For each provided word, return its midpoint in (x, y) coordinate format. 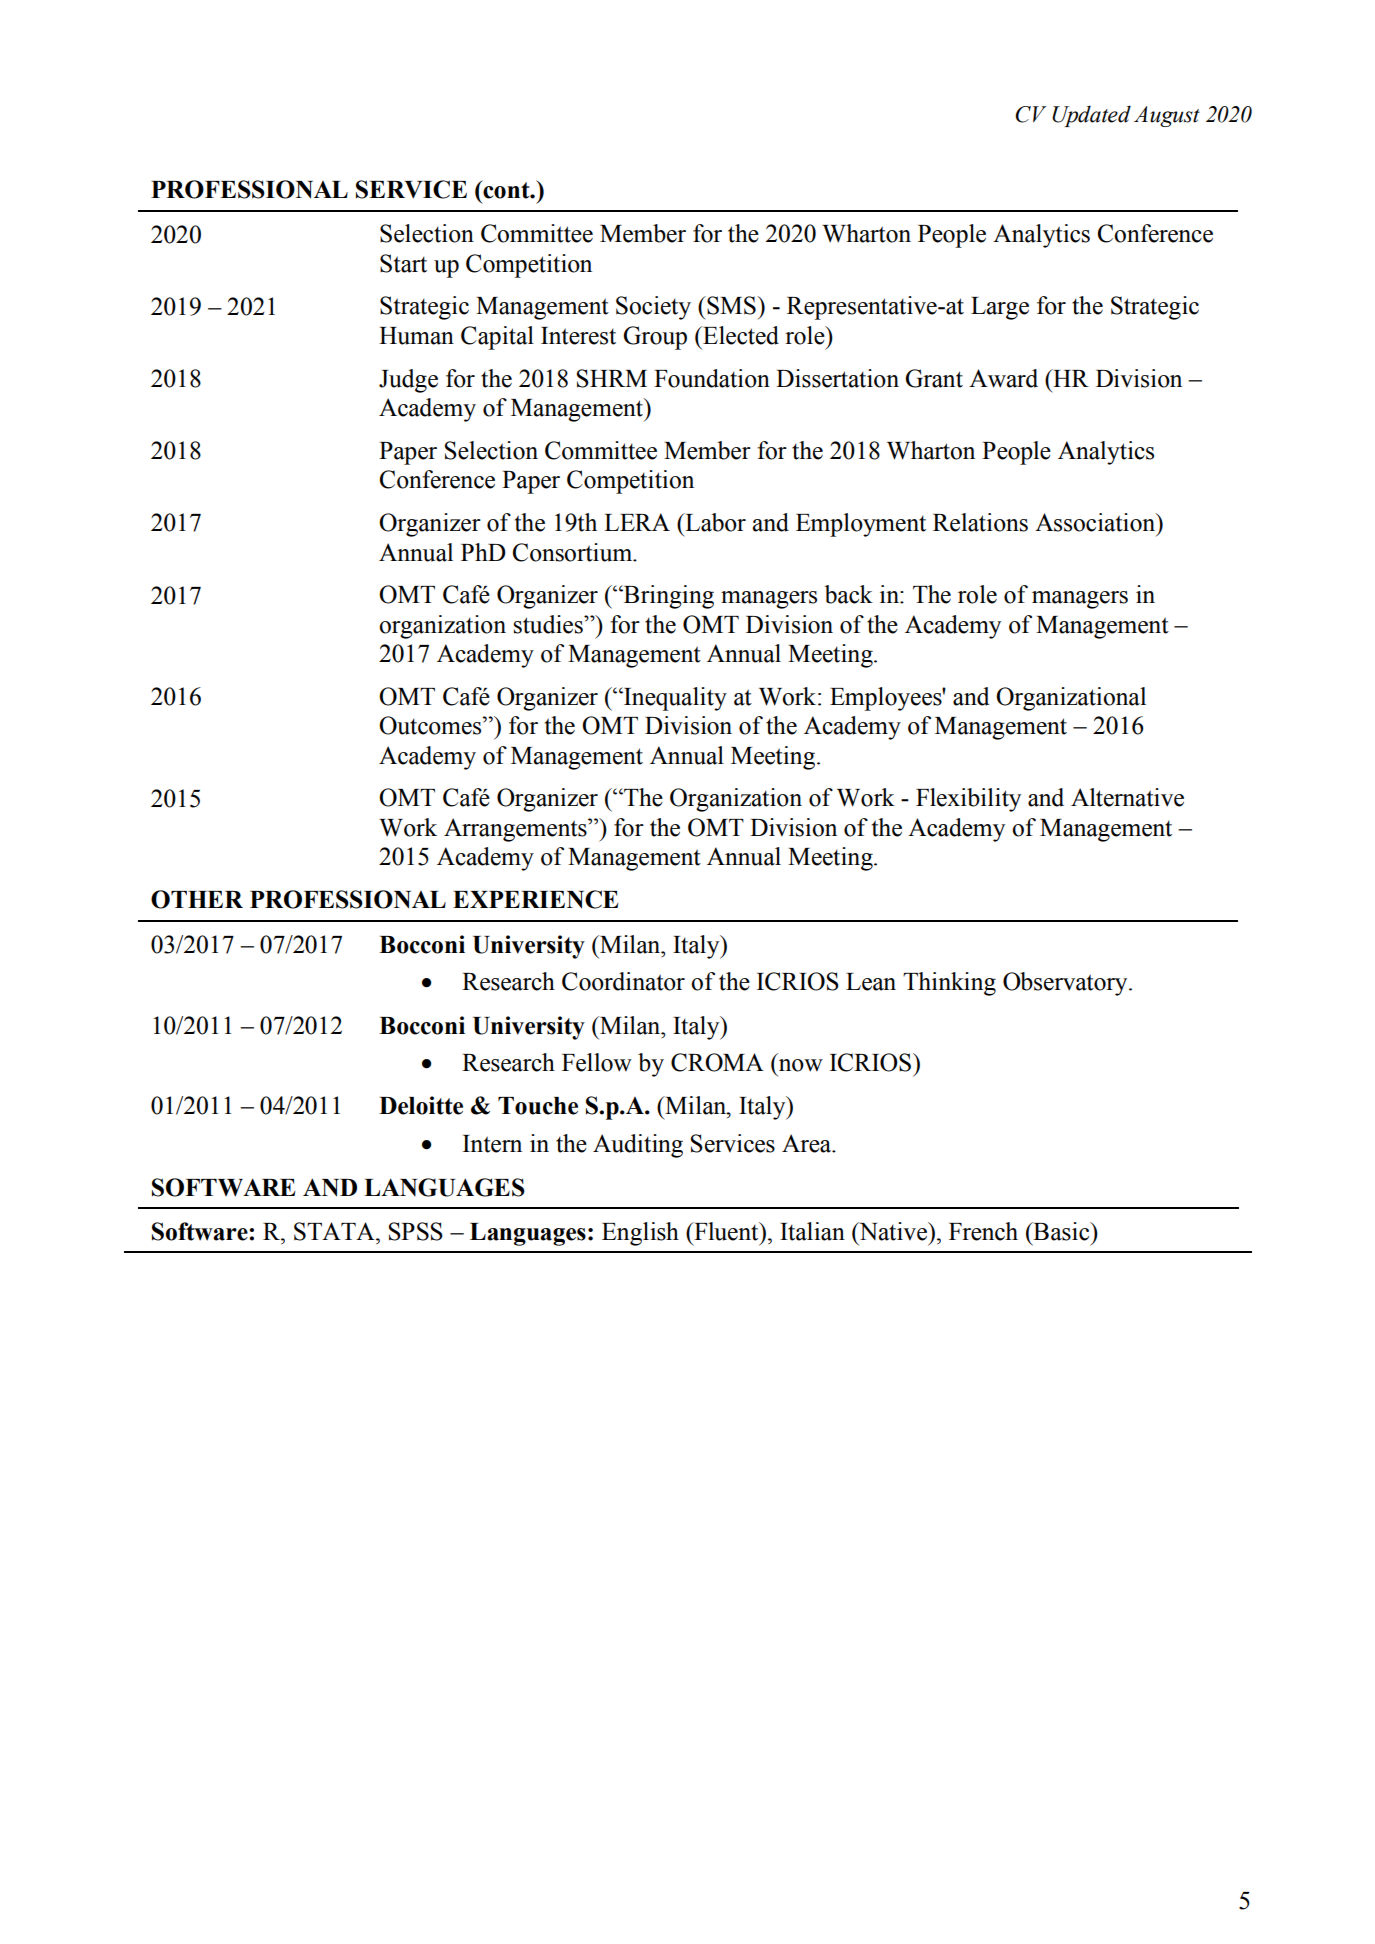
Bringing (668, 597)
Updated (1091, 116)
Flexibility (968, 800)
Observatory (1066, 984)
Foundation (712, 378)
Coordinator (623, 981)
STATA (335, 1231)
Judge (408, 381)
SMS (731, 305)
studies (549, 624)
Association (1096, 522)
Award (1003, 378)
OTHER (197, 899)
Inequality (674, 699)
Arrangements (516, 830)
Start (403, 263)
